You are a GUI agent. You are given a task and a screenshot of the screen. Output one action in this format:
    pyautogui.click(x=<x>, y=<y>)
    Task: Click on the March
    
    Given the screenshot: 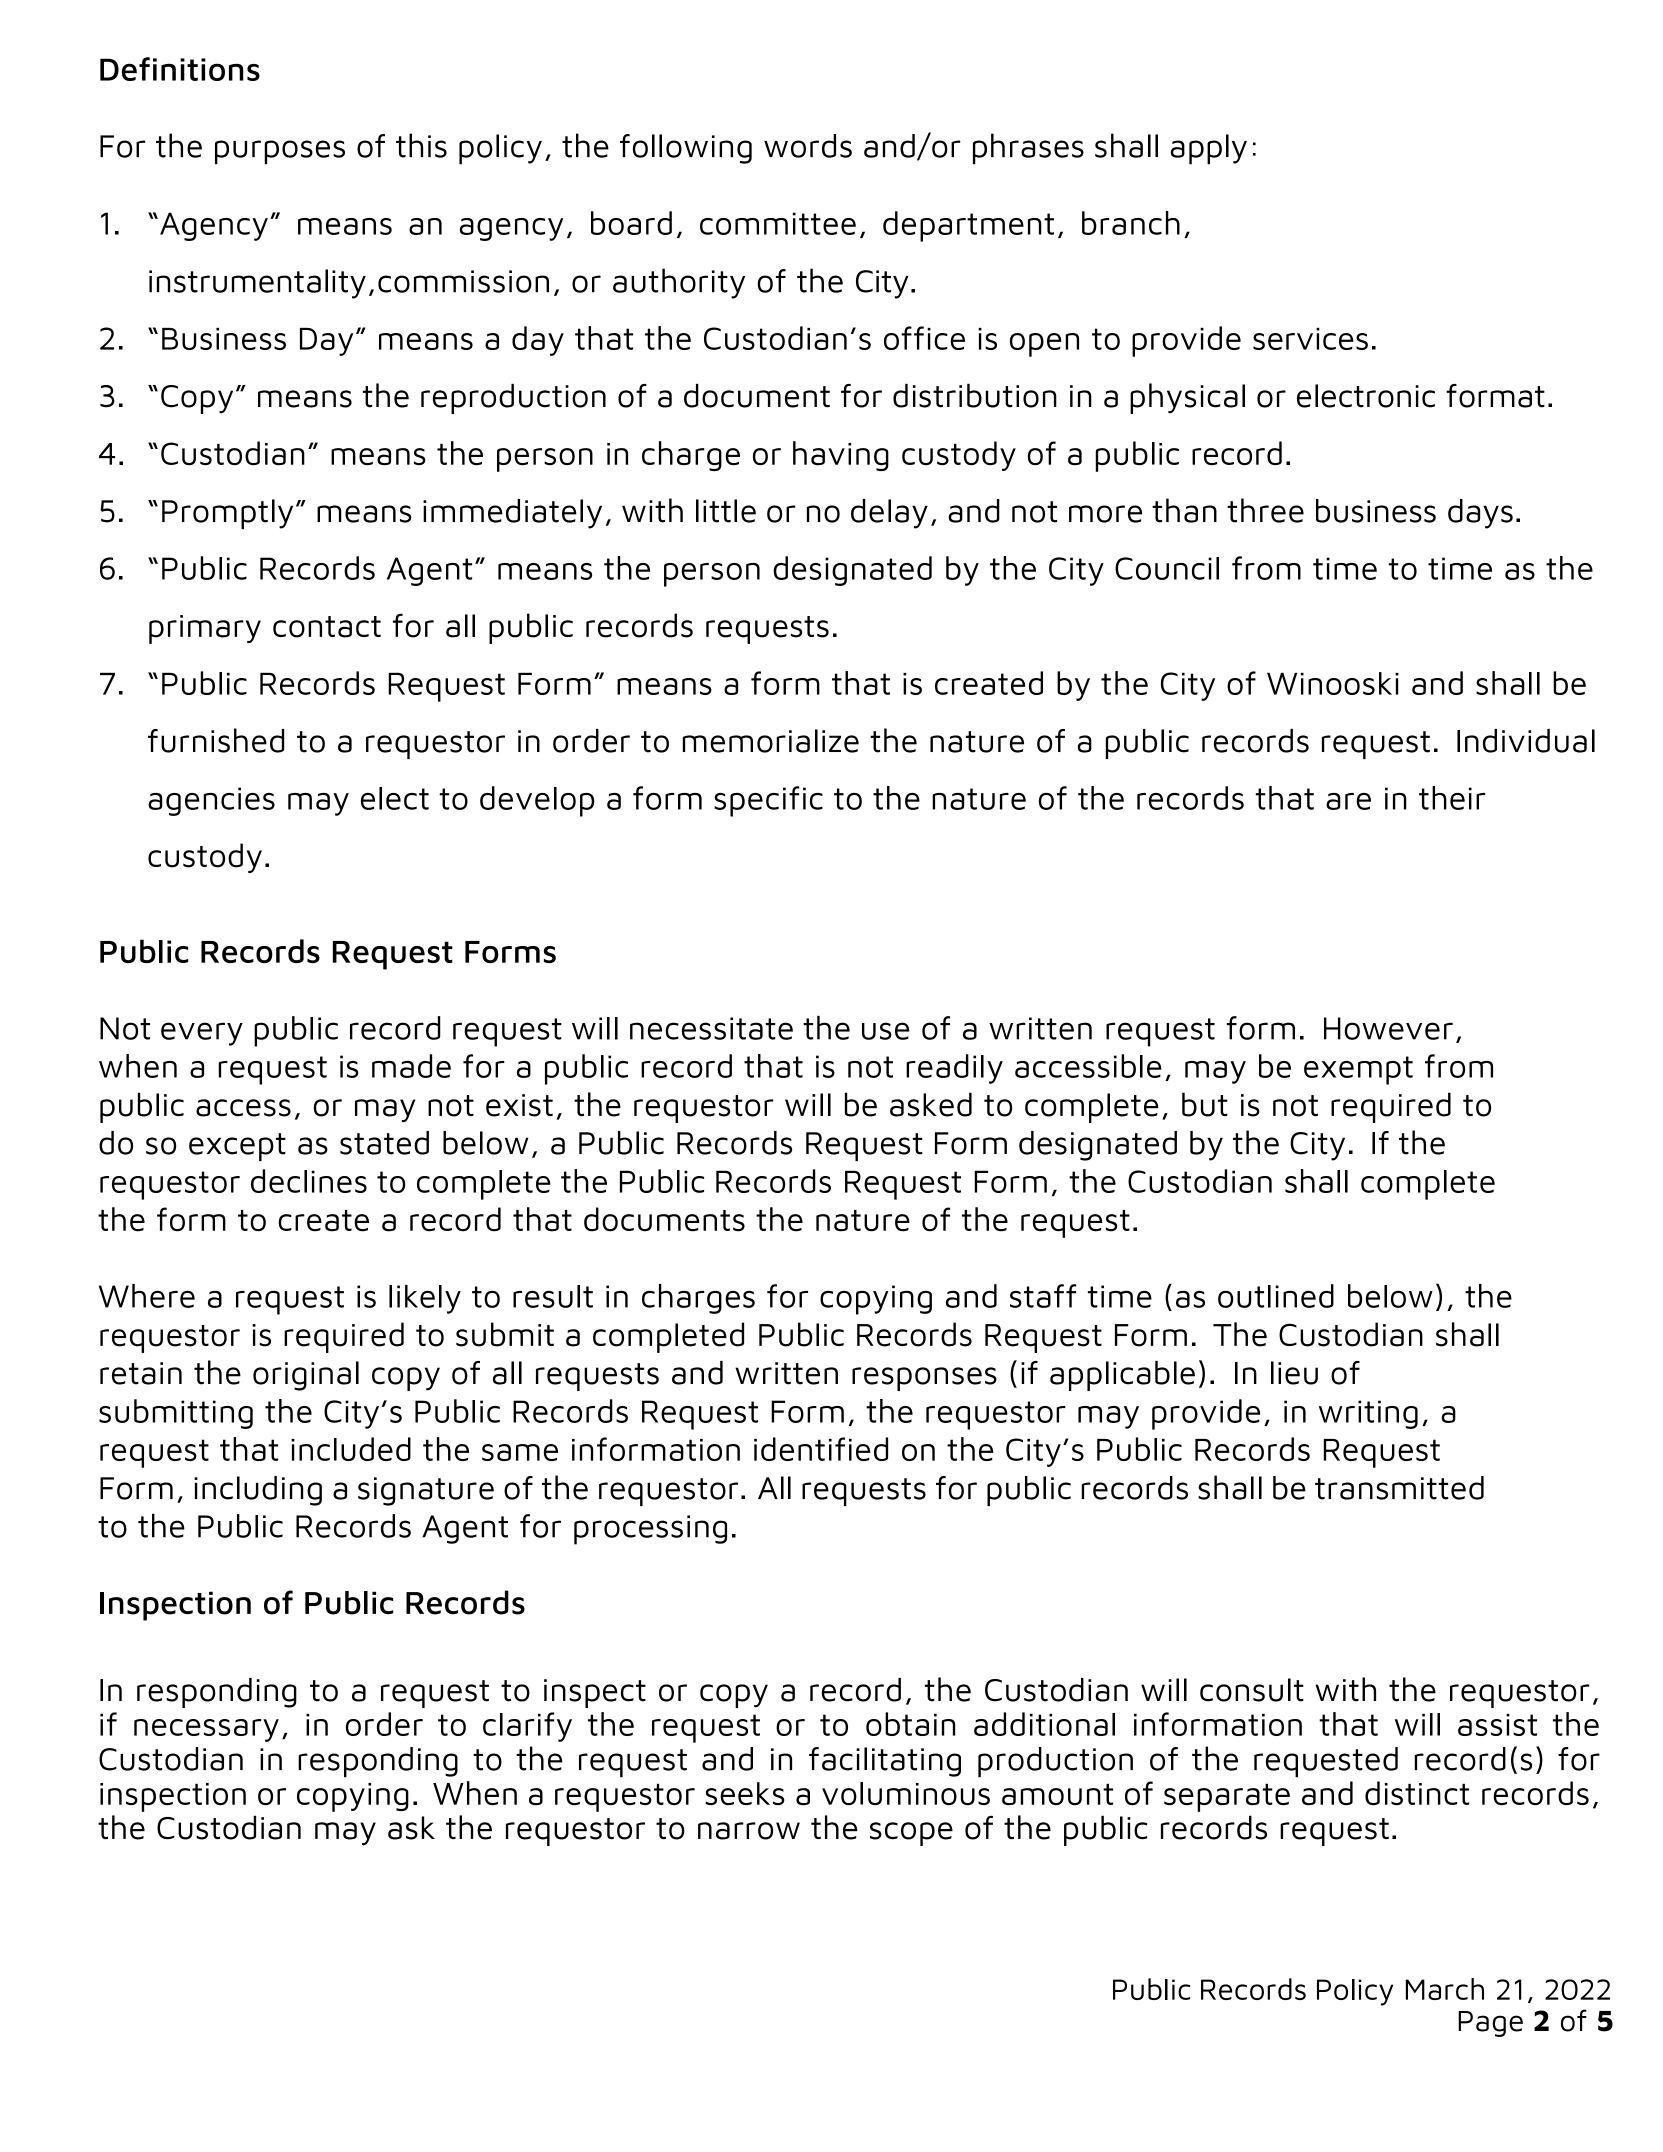 What is the action you would take?
    pyautogui.click(x=1445, y=1989)
